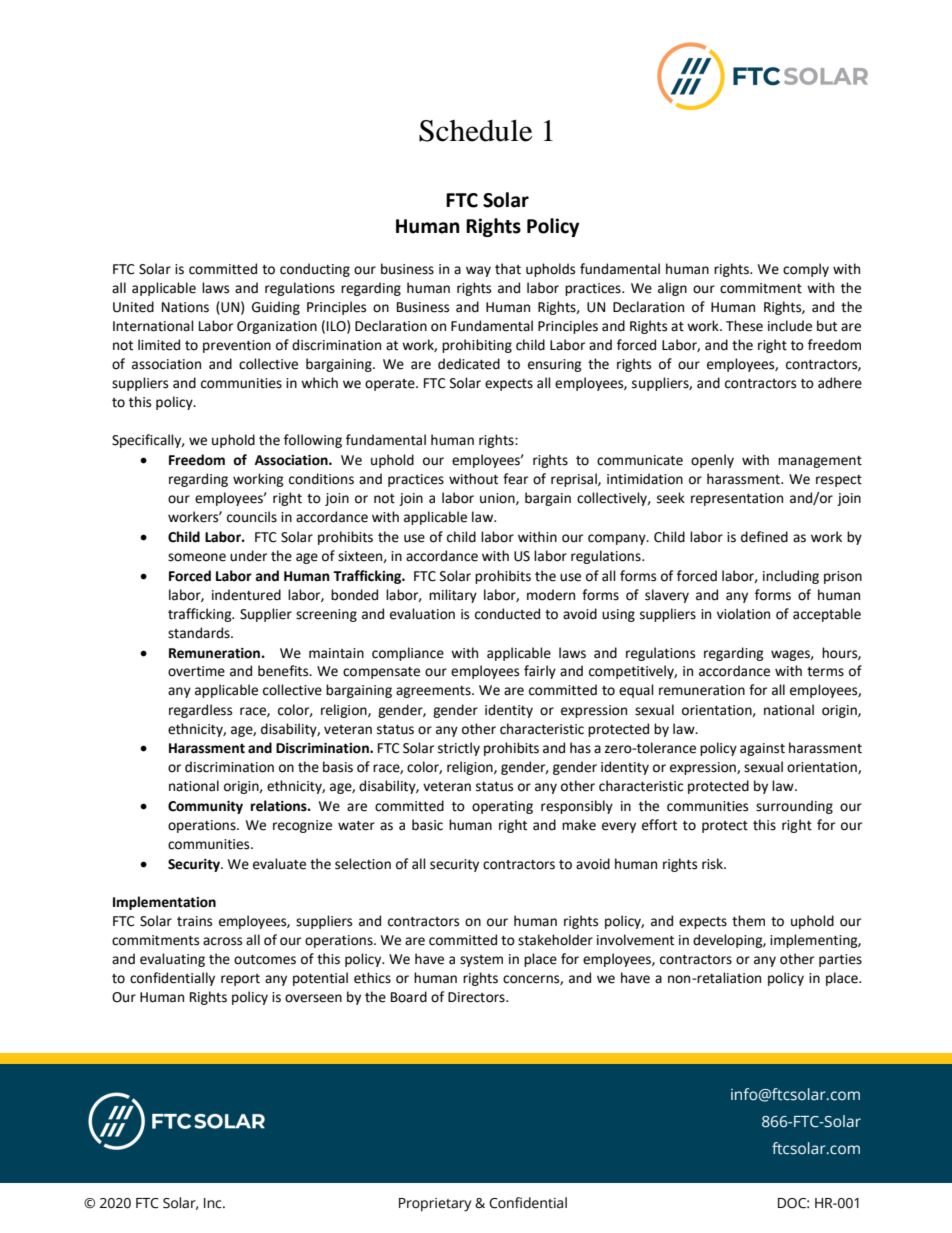 This screenshot has height=1233, width=952. I want to click on Directors, so click(477, 997).
